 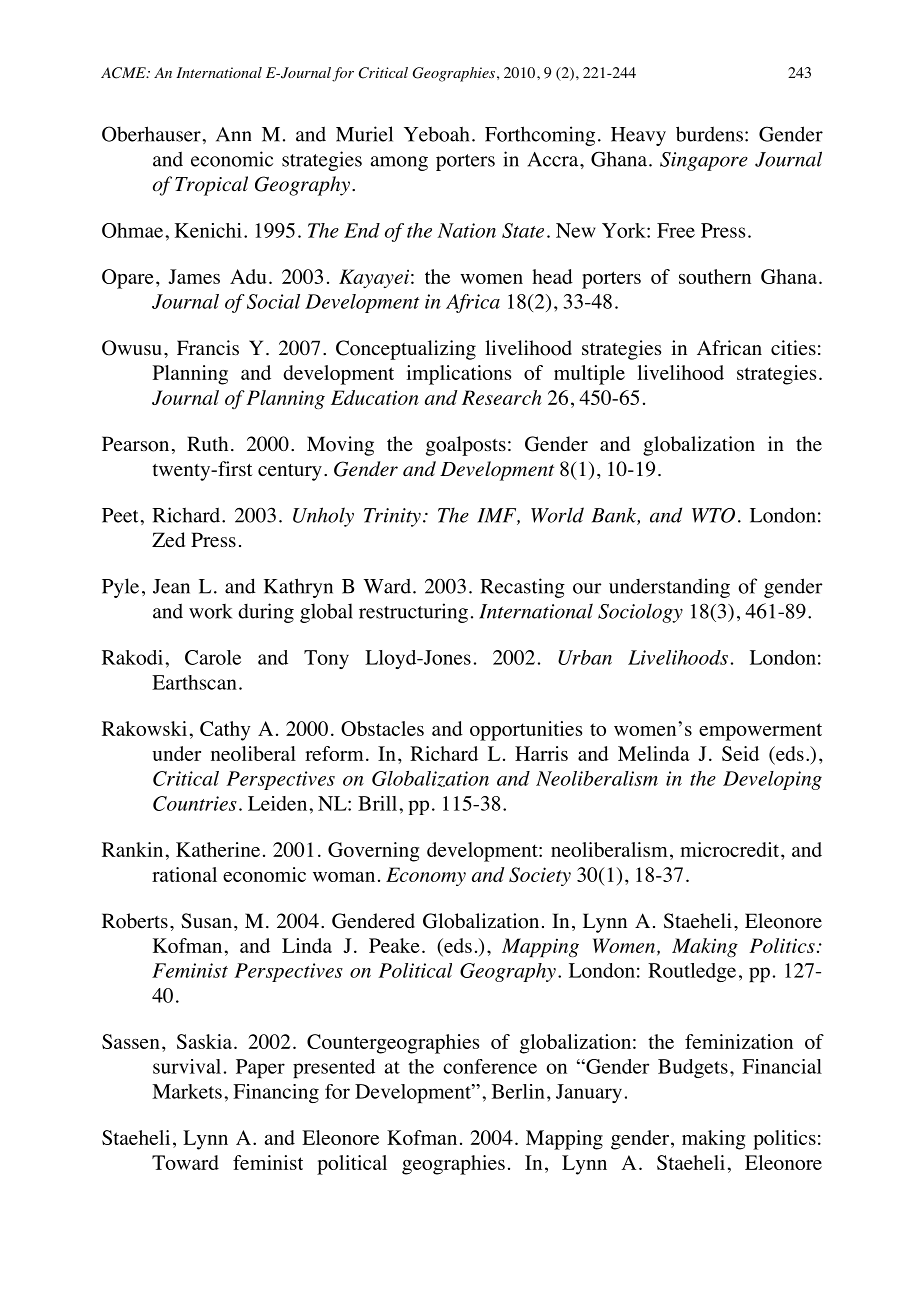 I want to click on ACME, so click(x=124, y=73).
